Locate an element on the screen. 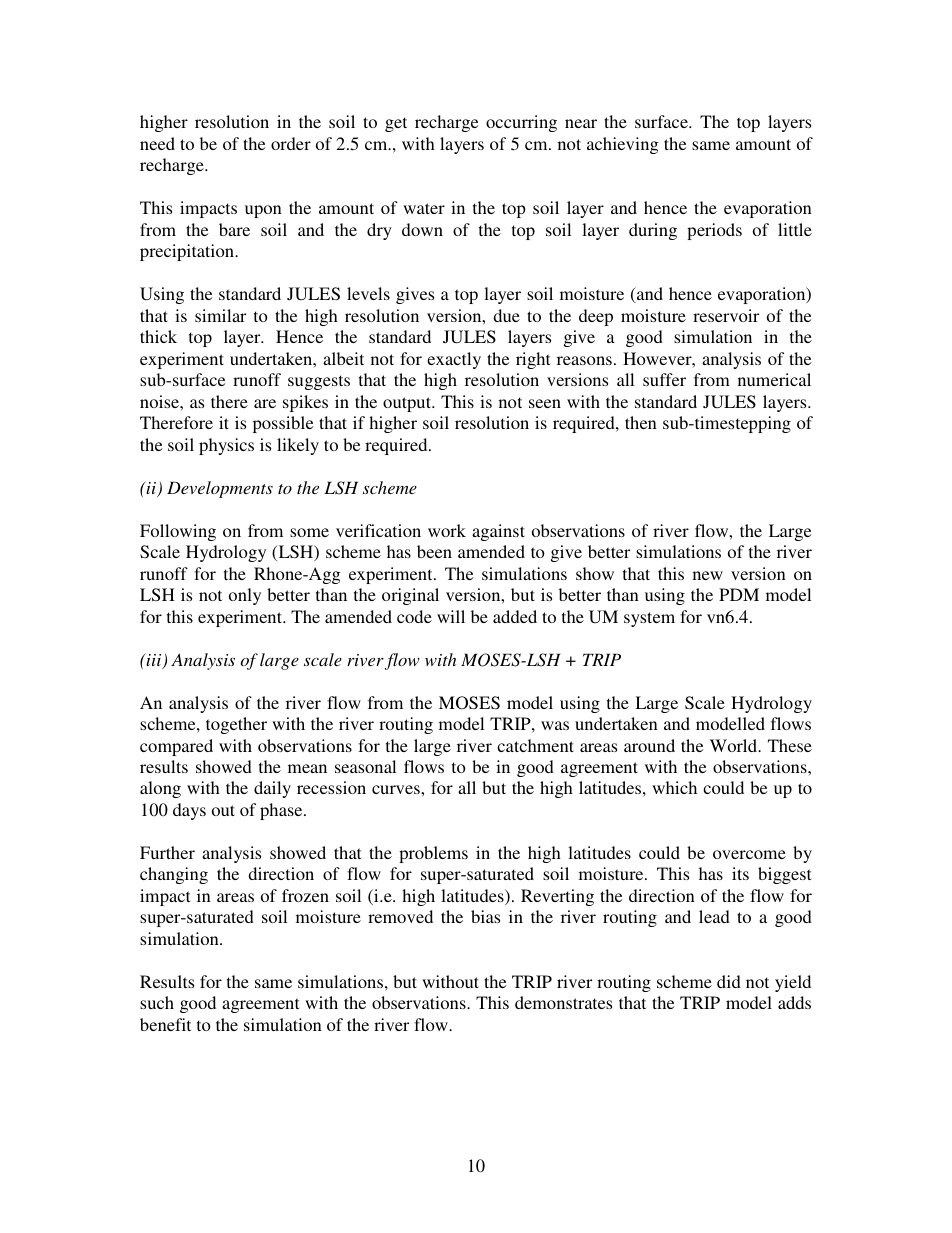 The width and height of the screenshot is (952, 1233). will is located at coordinates (451, 616).
